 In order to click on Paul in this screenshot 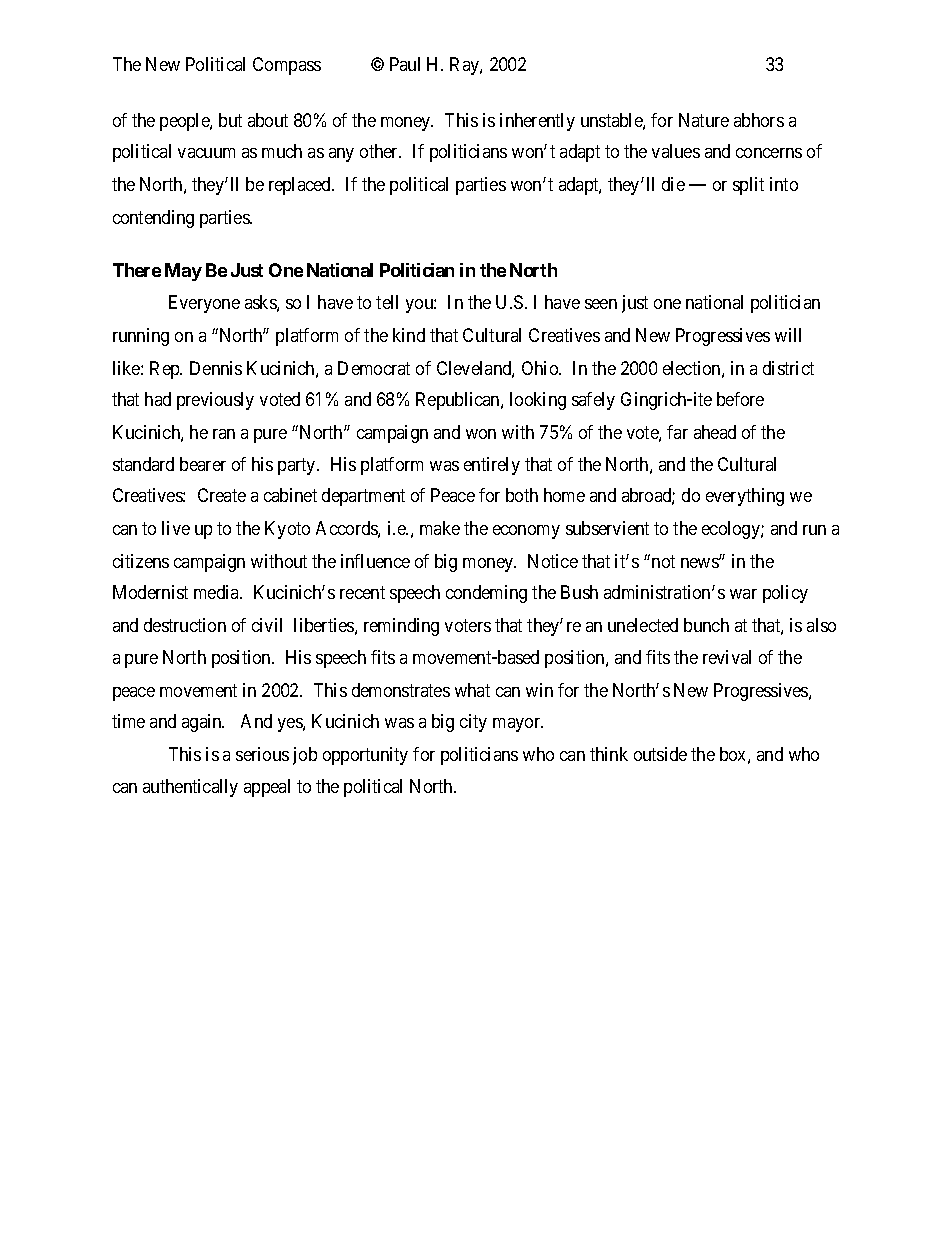, I will do `click(405, 64)`.
